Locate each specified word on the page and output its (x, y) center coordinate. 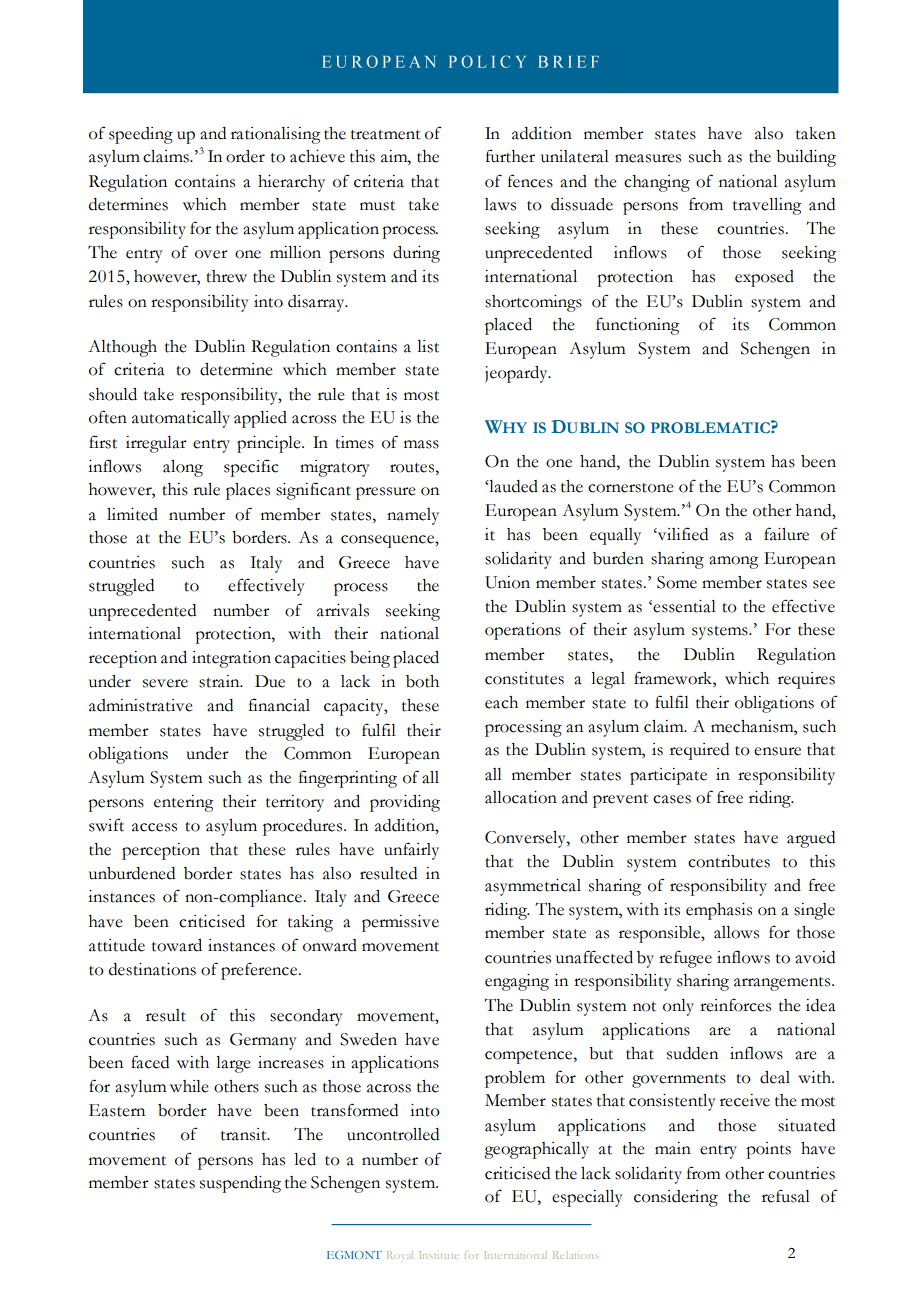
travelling (767, 206)
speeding (141, 135)
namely (413, 516)
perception (161, 851)
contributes (729, 861)
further (510, 156)
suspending (240, 1184)
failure (786, 534)
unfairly (411, 851)
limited (132, 514)
